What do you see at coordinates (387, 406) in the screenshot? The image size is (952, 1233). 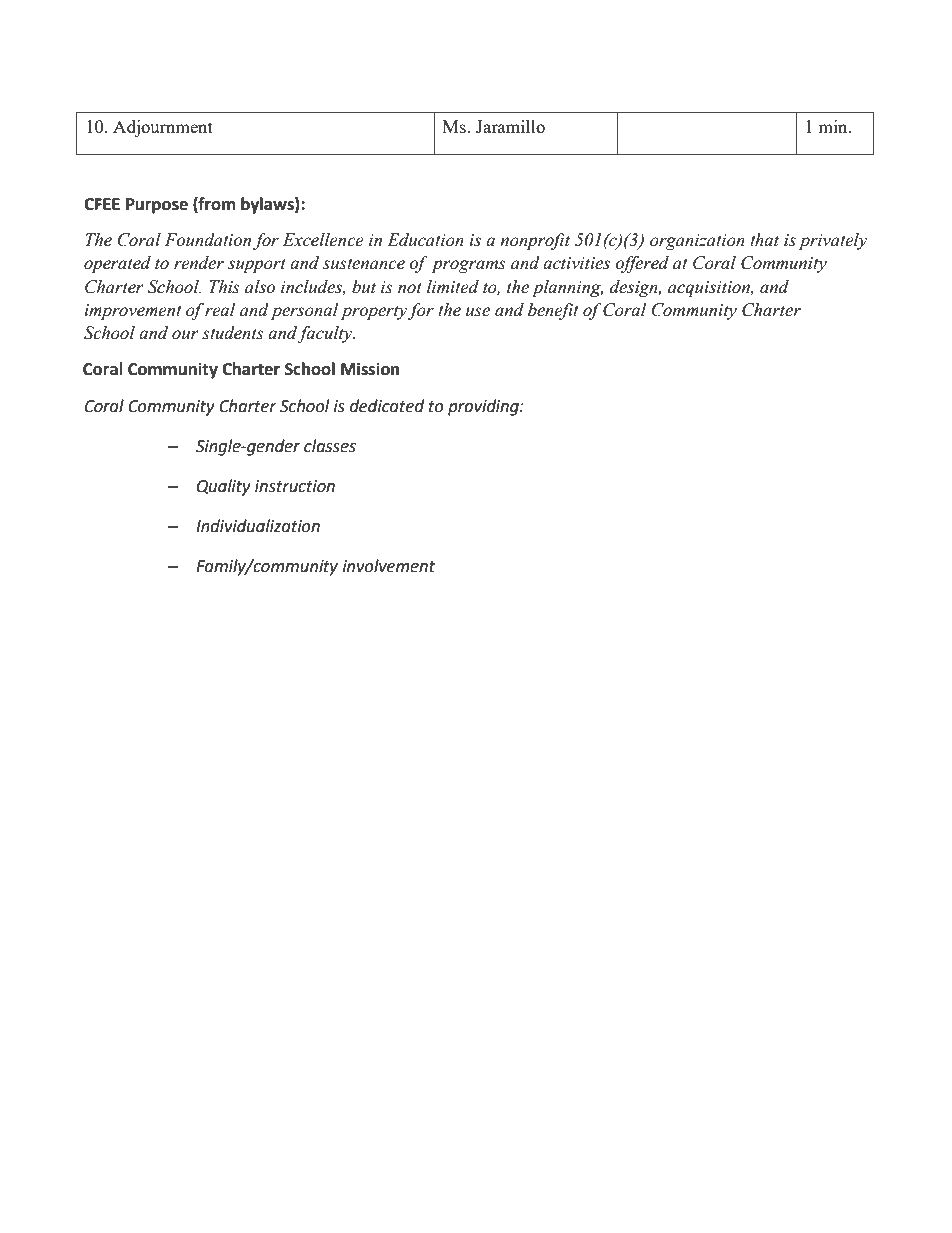 I see `dedicated` at bounding box center [387, 406].
